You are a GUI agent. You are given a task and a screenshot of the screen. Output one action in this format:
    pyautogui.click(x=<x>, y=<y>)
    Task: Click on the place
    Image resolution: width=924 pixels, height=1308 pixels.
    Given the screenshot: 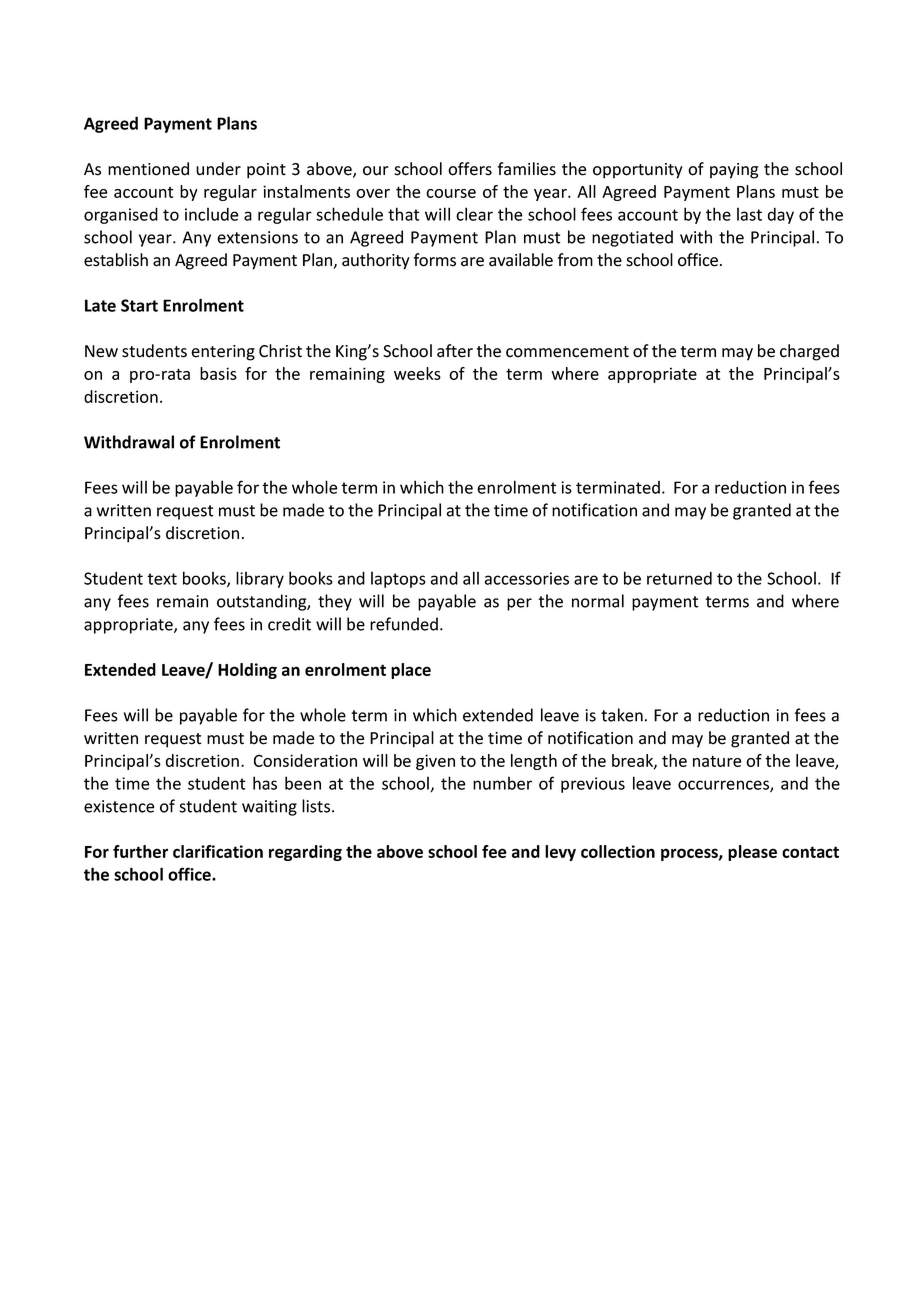 What is the action you would take?
    pyautogui.click(x=411, y=671)
